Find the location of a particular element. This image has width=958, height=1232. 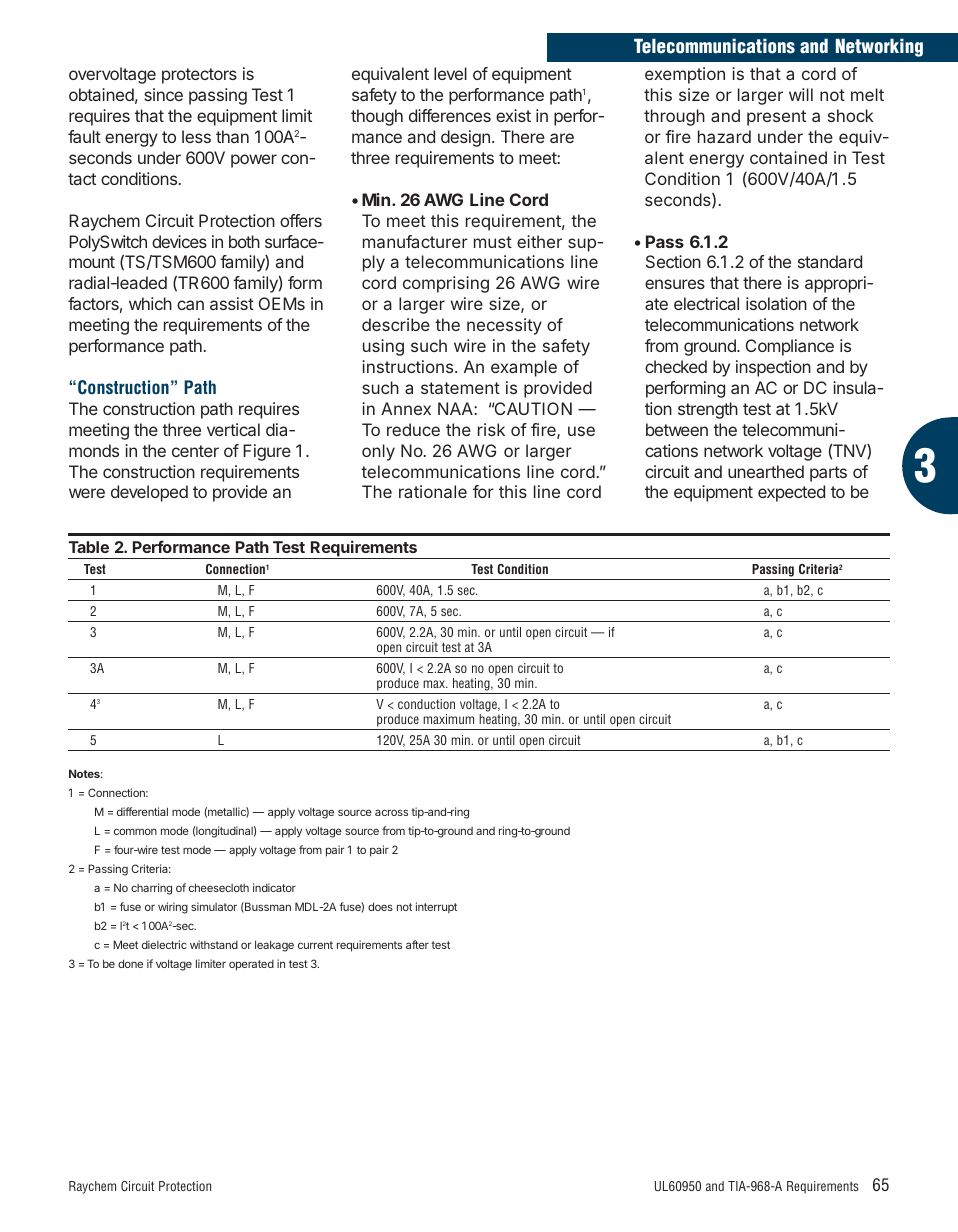

after is located at coordinates (417, 944).
